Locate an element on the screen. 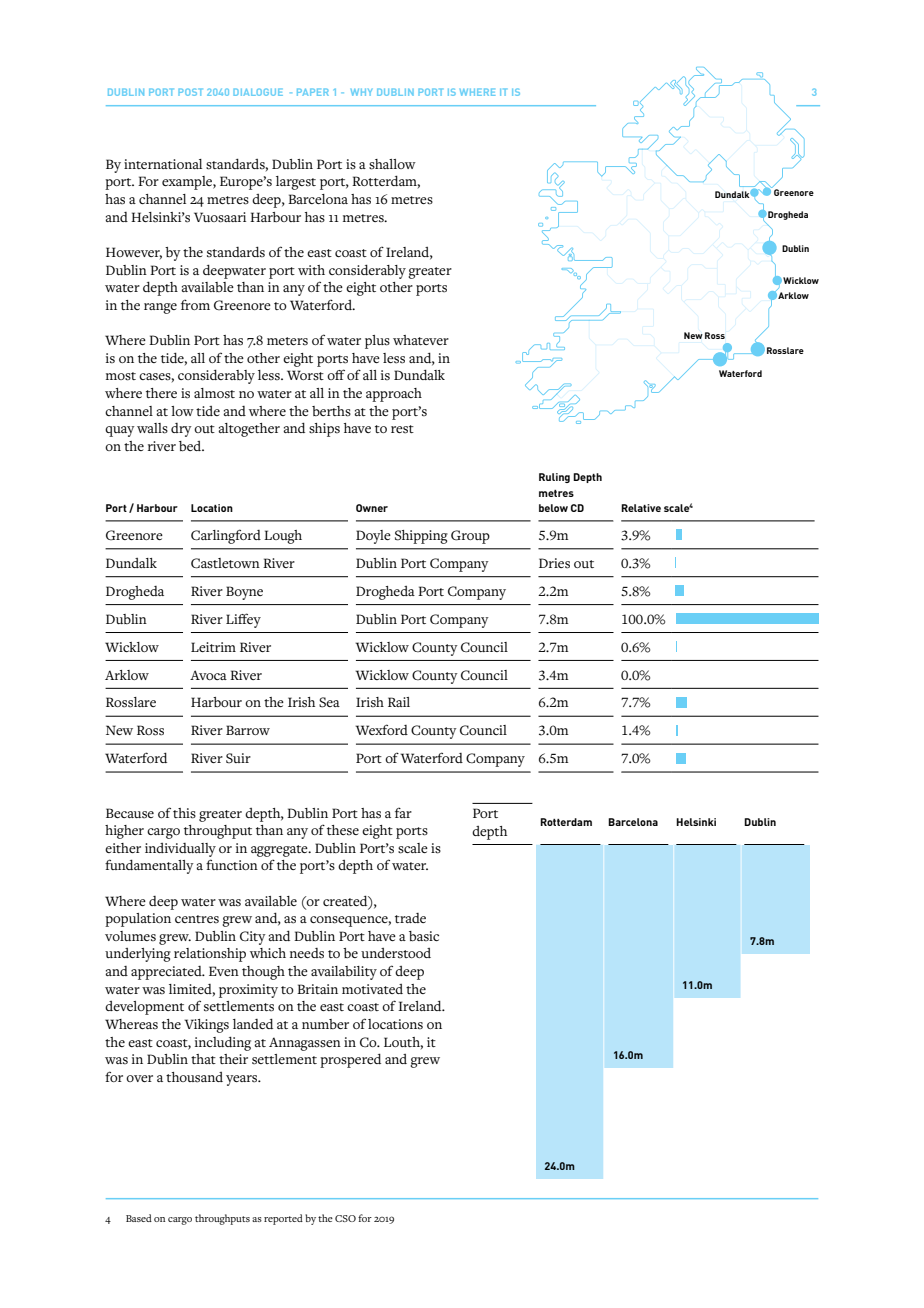 The image size is (924, 1308). shallow is located at coordinates (392, 164).
